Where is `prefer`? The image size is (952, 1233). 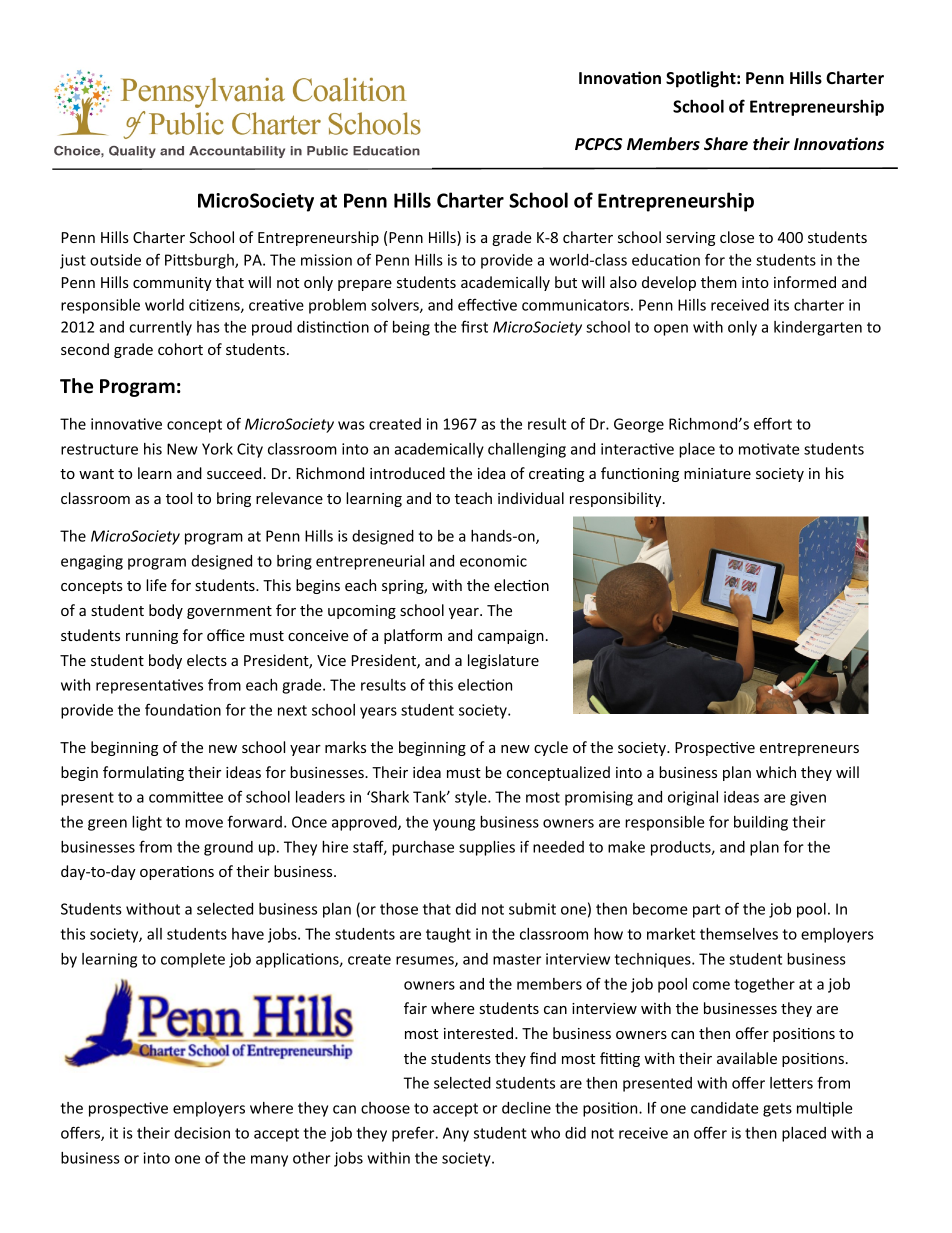
prefer is located at coordinates (414, 1134).
